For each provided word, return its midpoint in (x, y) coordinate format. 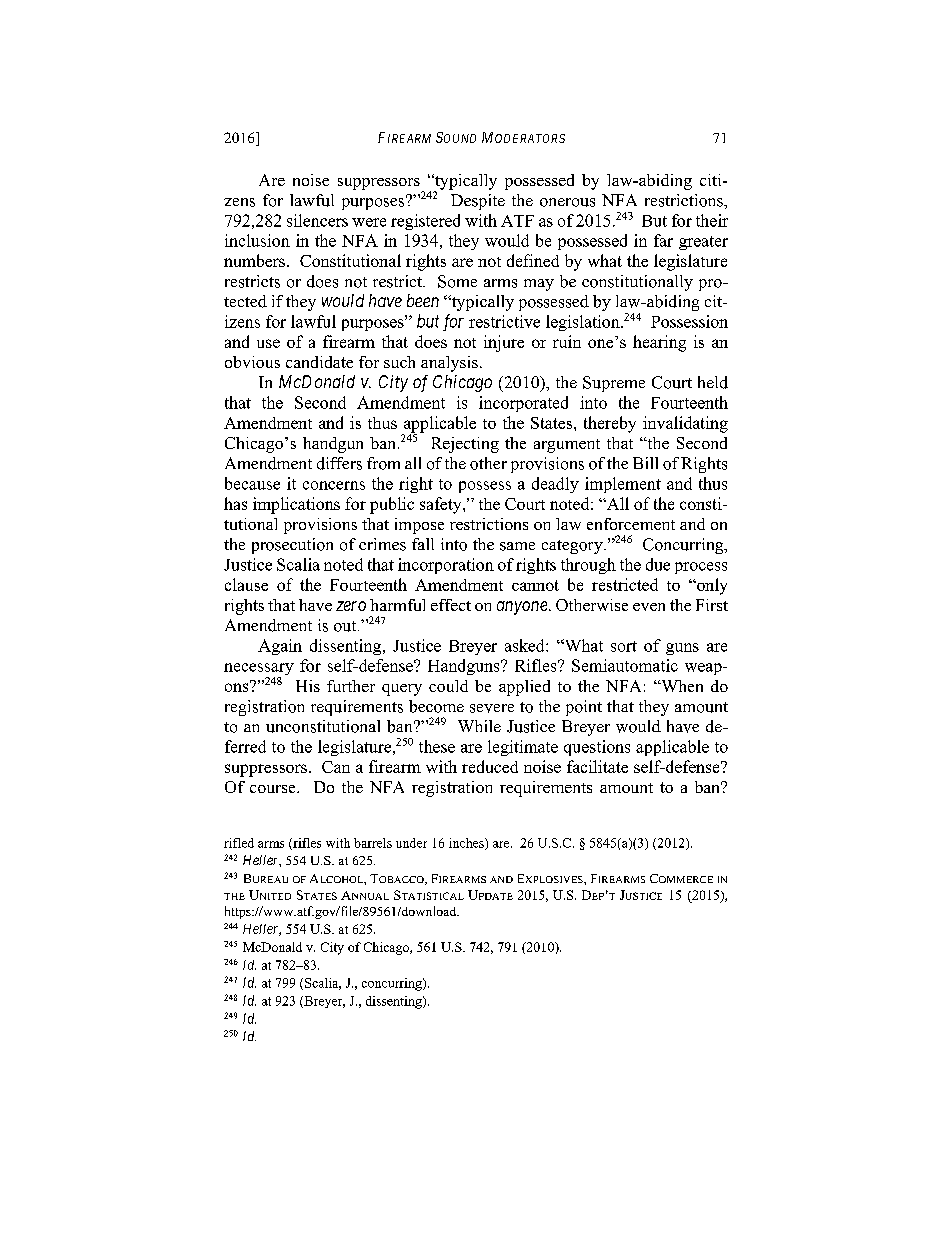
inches (467, 844)
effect (451, 605)
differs (339, 463)
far (663, 240)
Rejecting (465, 445)
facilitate (597, 766)
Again (280, 647)
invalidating (685, 424)
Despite (478, 202)
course (274, 789)
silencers (317, 220)
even (649, 607)
